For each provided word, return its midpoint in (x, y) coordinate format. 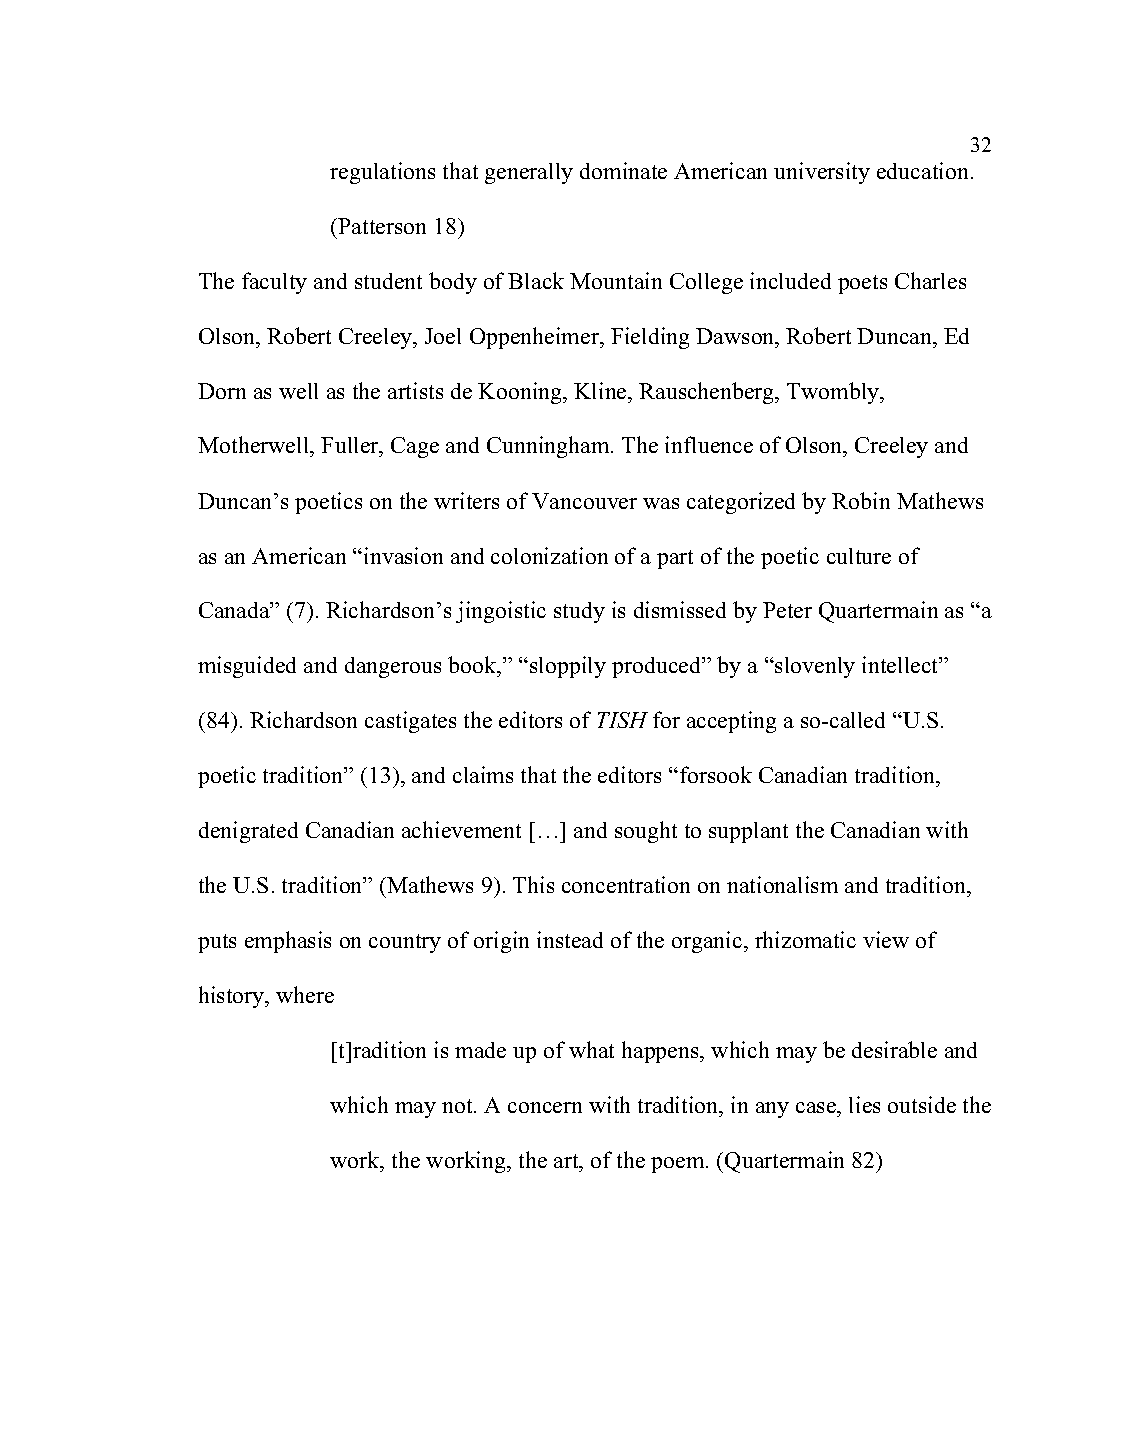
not (458, 1106)
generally (529, 173)
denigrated (248, 832)
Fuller (351, 447)
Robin (861, 500)
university (822, 173)
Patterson (382, 226)
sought (646, 832)
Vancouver (584, 501)
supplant (748, 832)
